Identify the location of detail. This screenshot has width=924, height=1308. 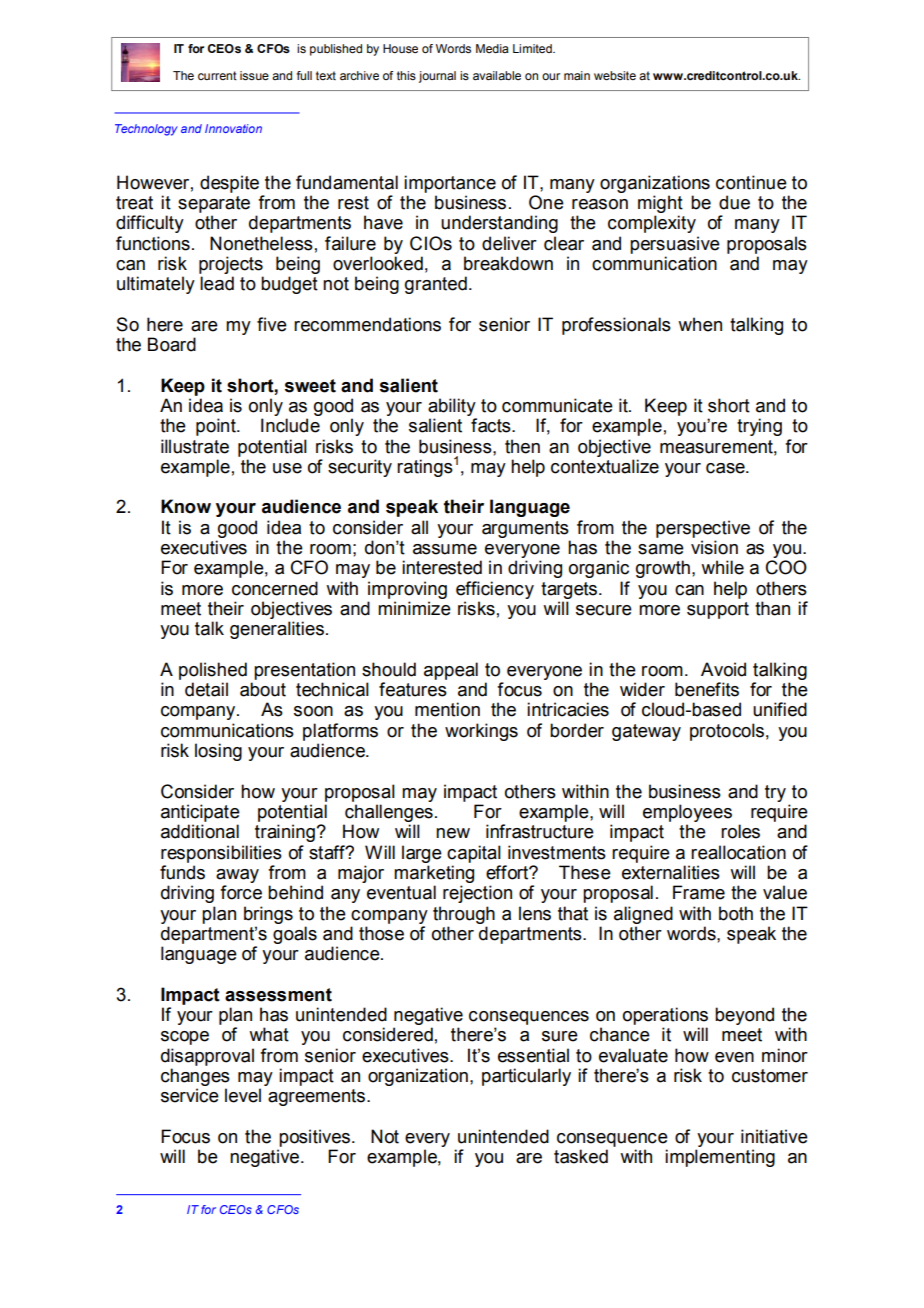
(206, 689).
